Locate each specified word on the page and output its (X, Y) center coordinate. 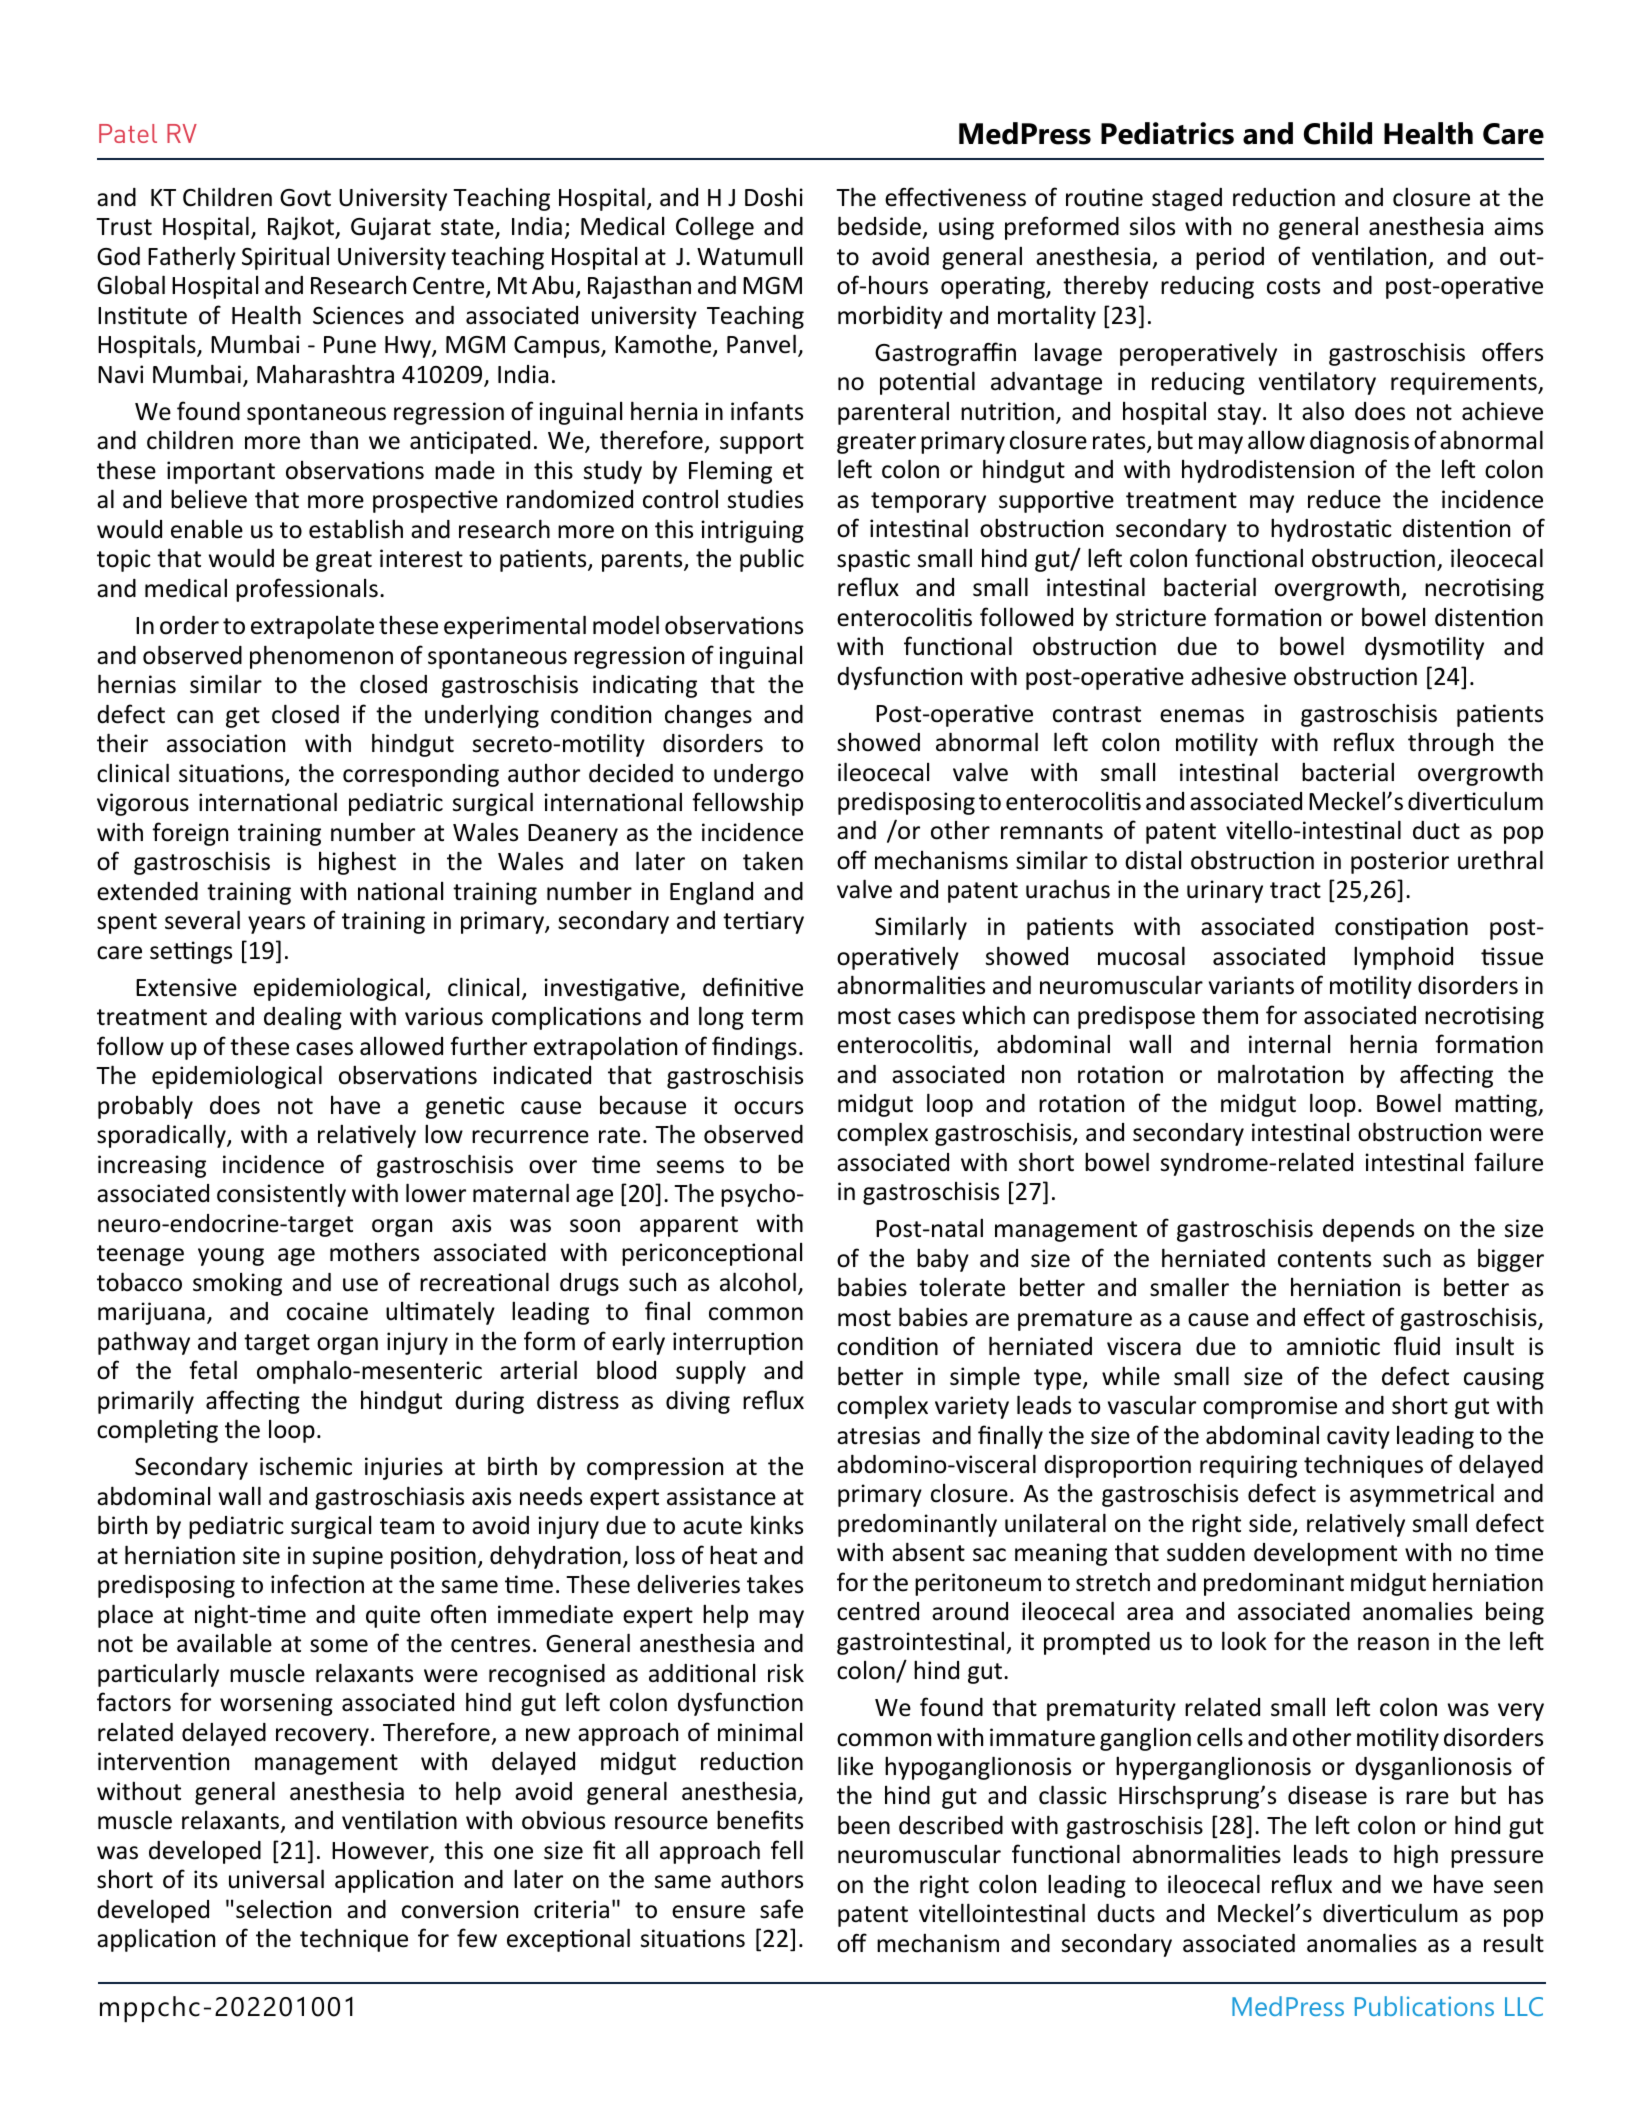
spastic (873, 560)
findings (754, 1048)
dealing (303, 1018)
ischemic (306, 1466)
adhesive (1238, 676)
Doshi (774, 197)
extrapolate (312, 627)
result (1514, 1943)
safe (781, 1909)
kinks (777, 1525)
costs (1293, 286)
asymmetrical (1422, 1495)
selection (283, 1909)
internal (1289, 1044)
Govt (305, 198)
